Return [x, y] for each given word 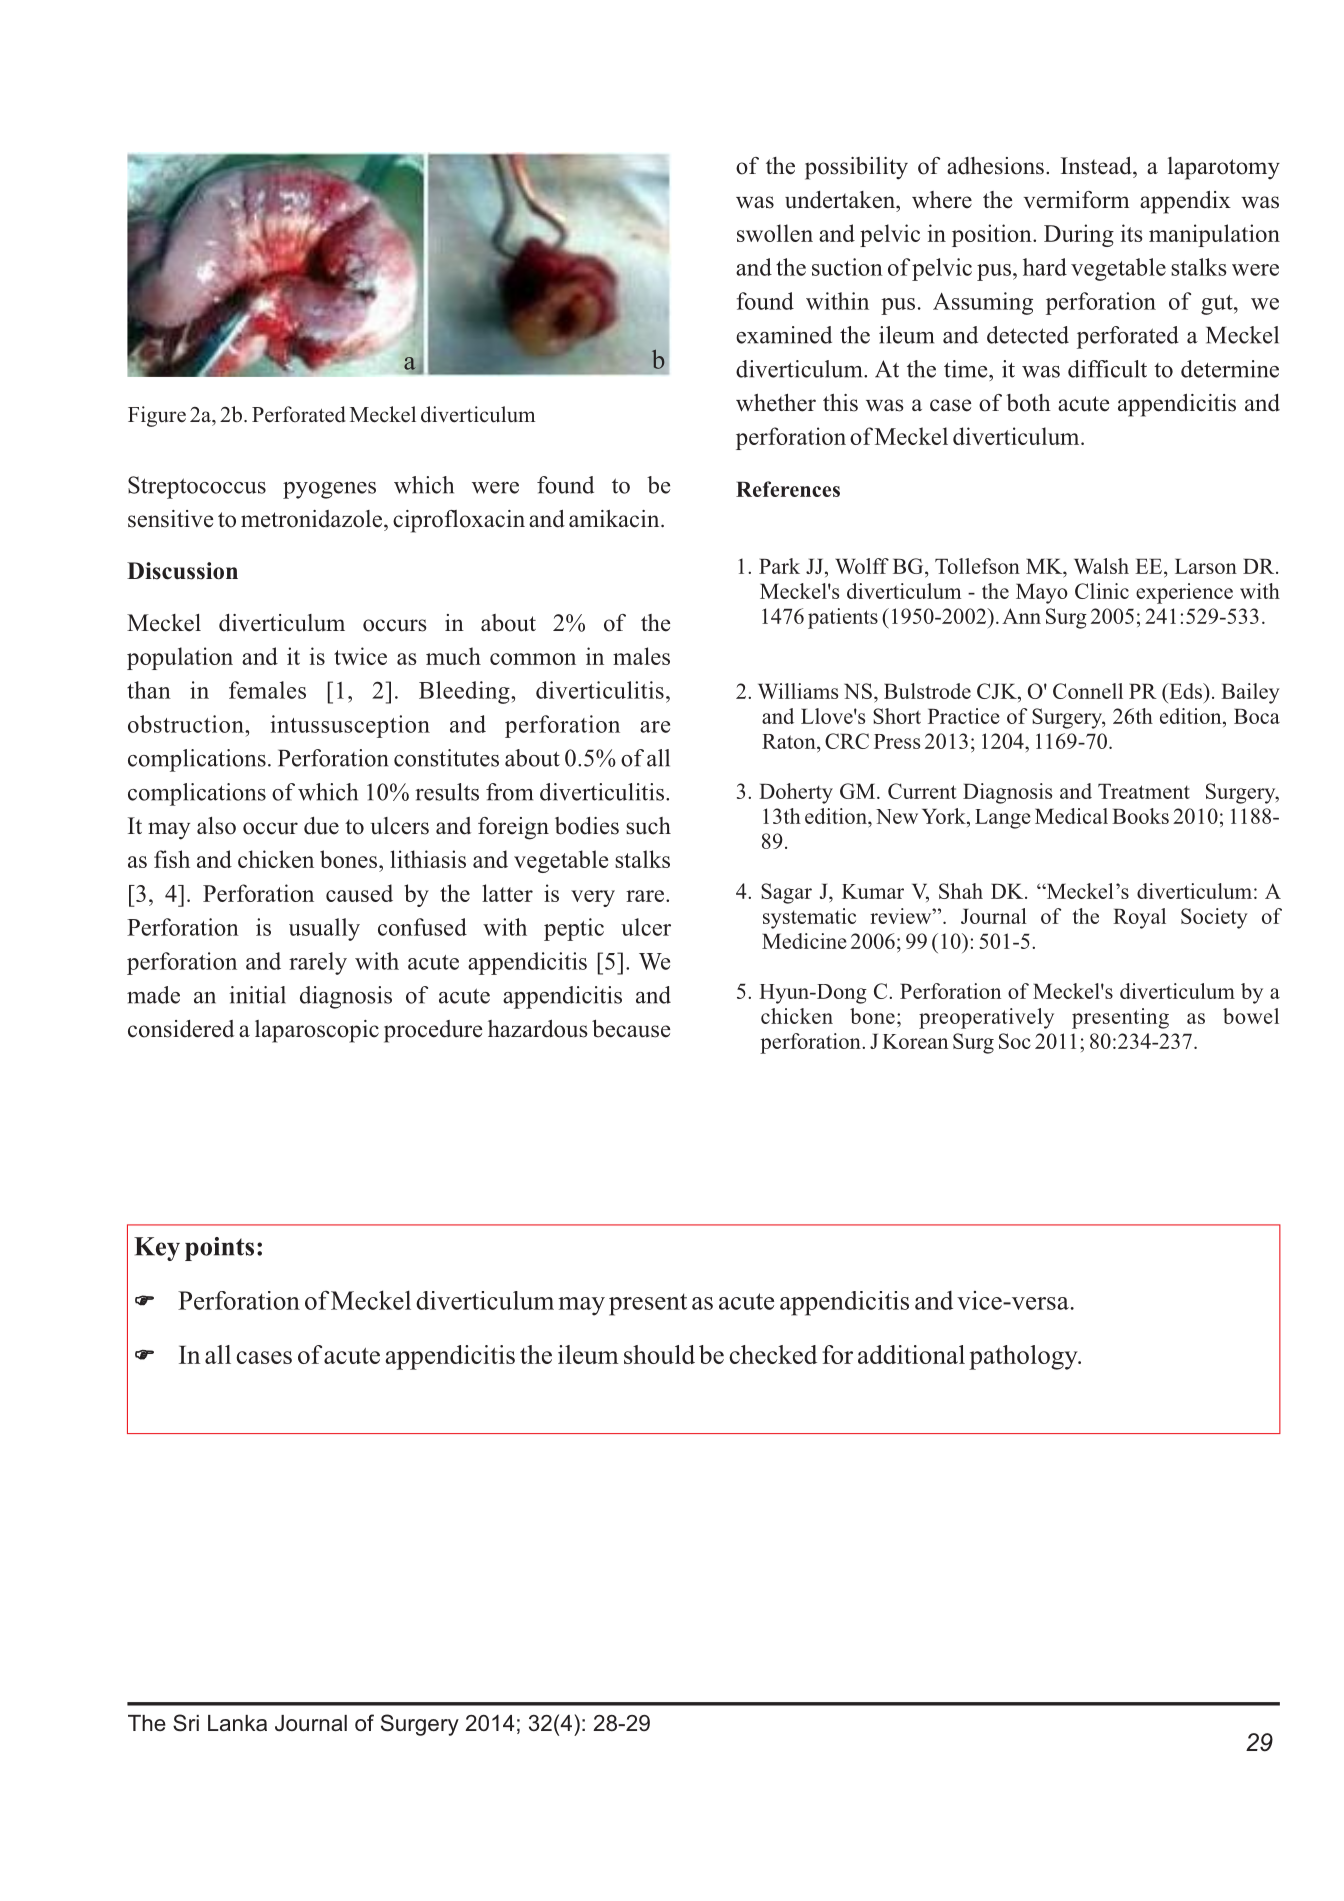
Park [779, 566]
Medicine [804, 941]
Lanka [237, 1723]
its [1132, 233]
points [219, 1249]
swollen [775, 233]
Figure [157, 416]
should [659, 1354]
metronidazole [313, 519]
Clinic [1102, 591]
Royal [1139, 918]
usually [324, 929]
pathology [1024, 1357]
